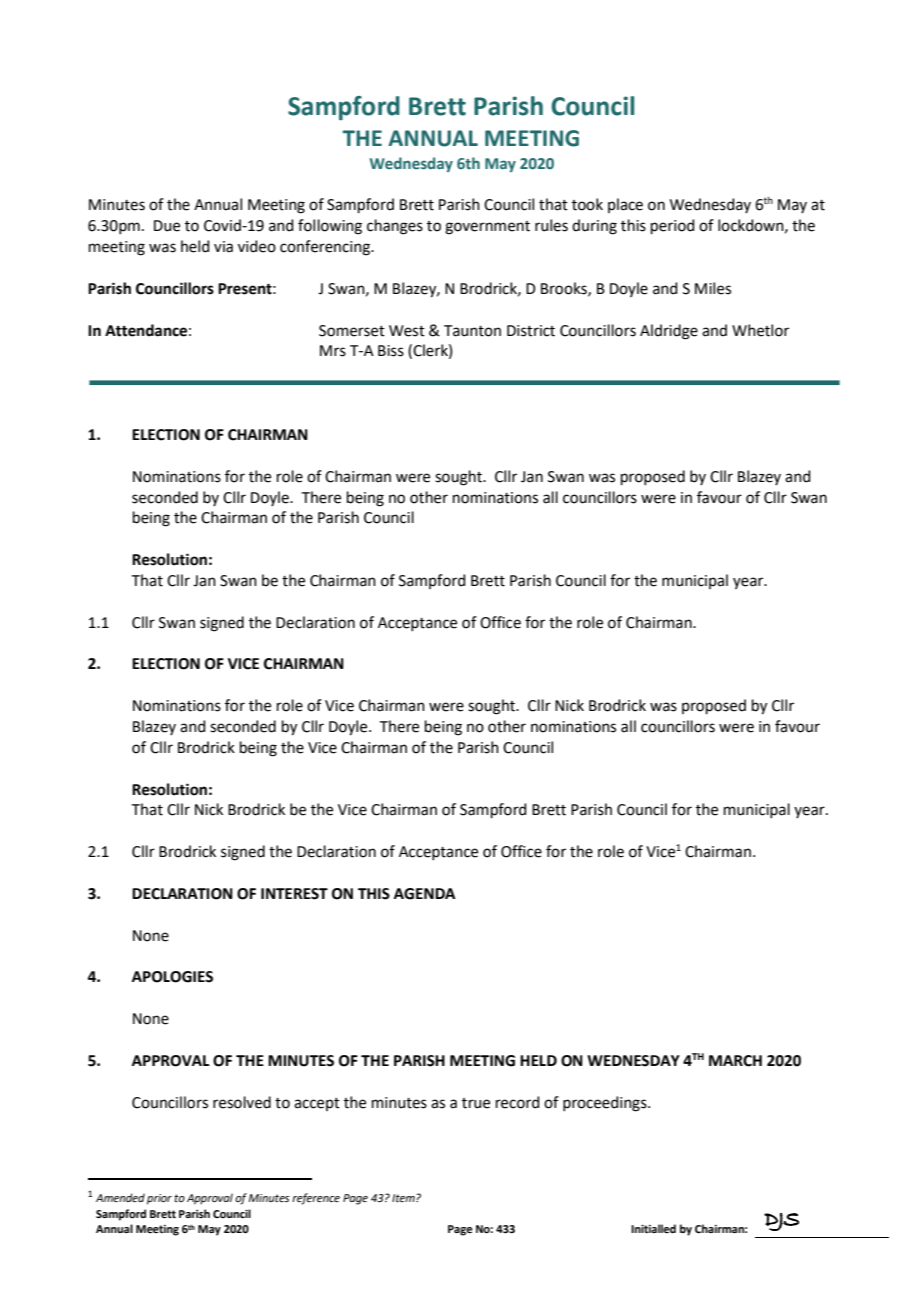  I want to click on proceedings, so click(606, 1104).
